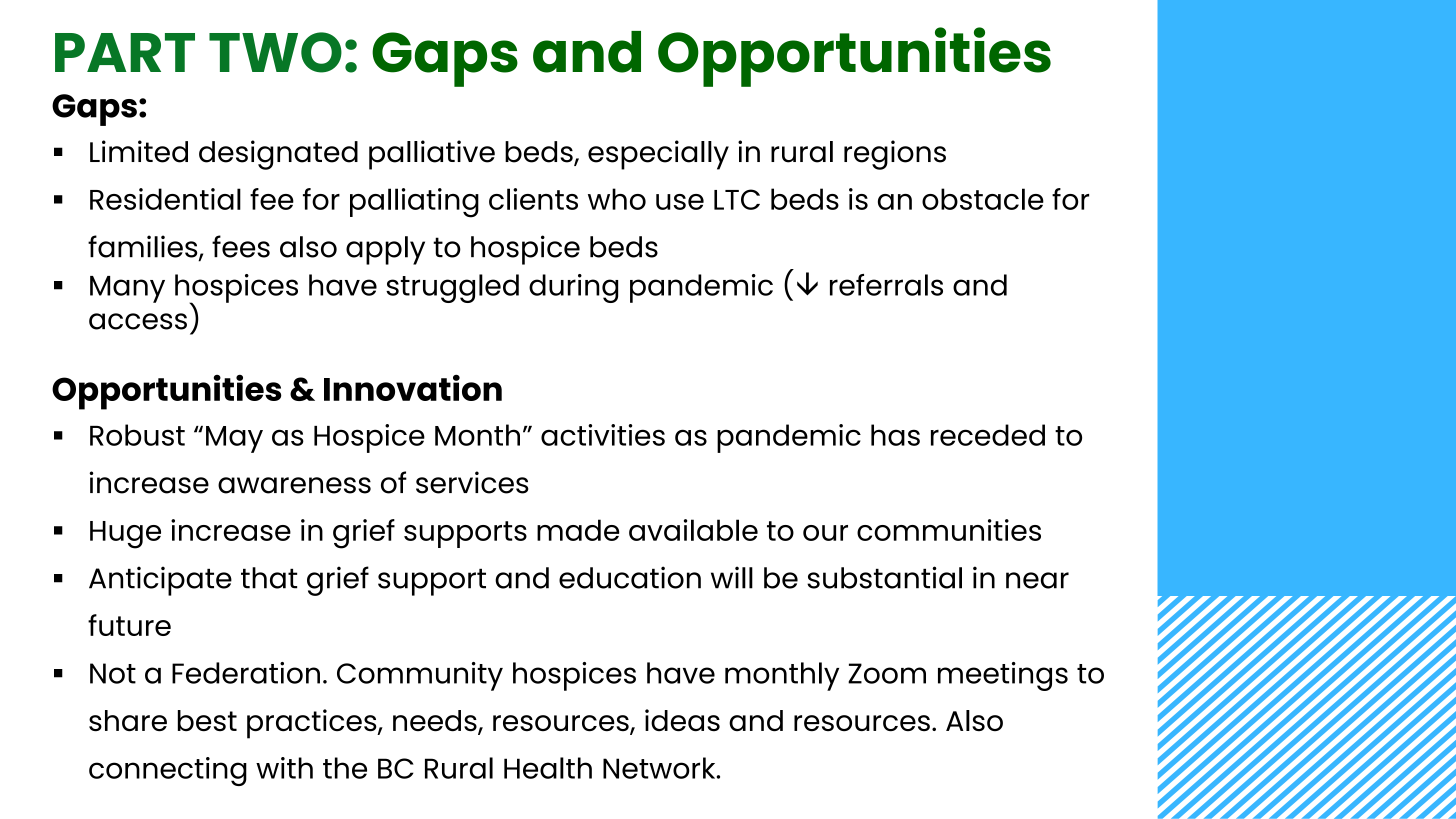  Describe the element at coordinates (887, 673) in the image. I see `Zoom` at that location.
